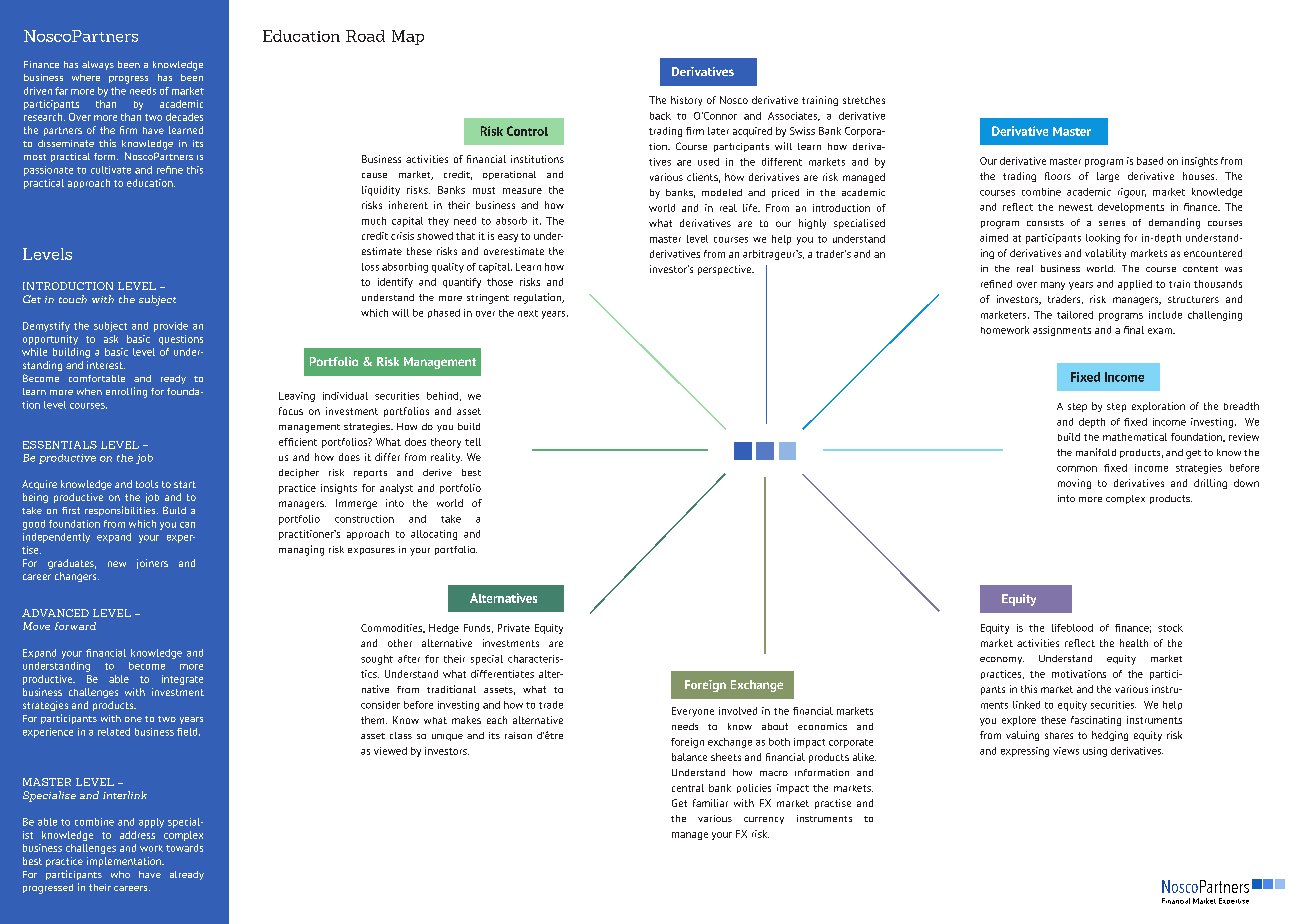  Describe the element at coordinates (187, 525) in the image. I see `can` at that location.
